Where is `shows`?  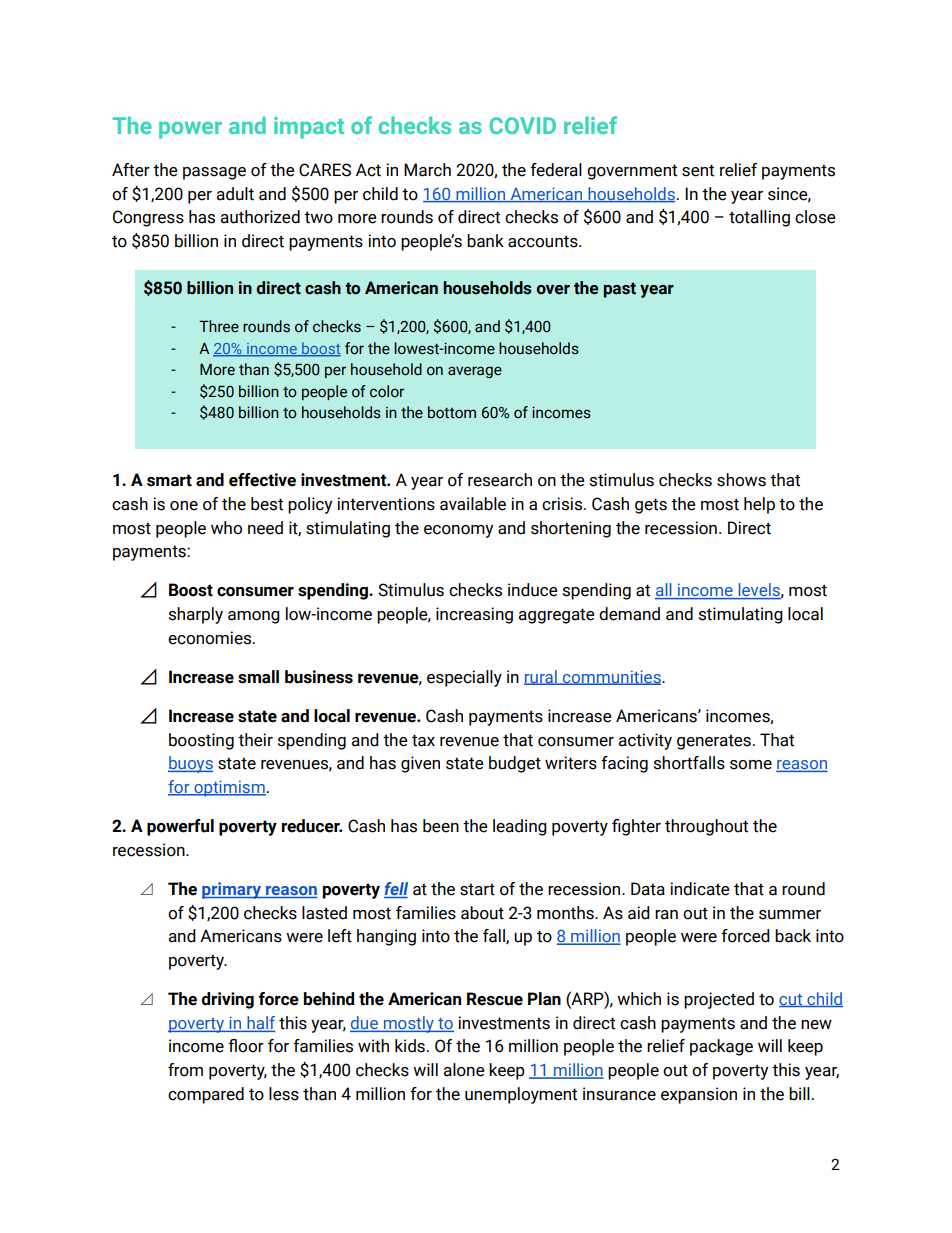 shows is located at coordinates (741, 480).
